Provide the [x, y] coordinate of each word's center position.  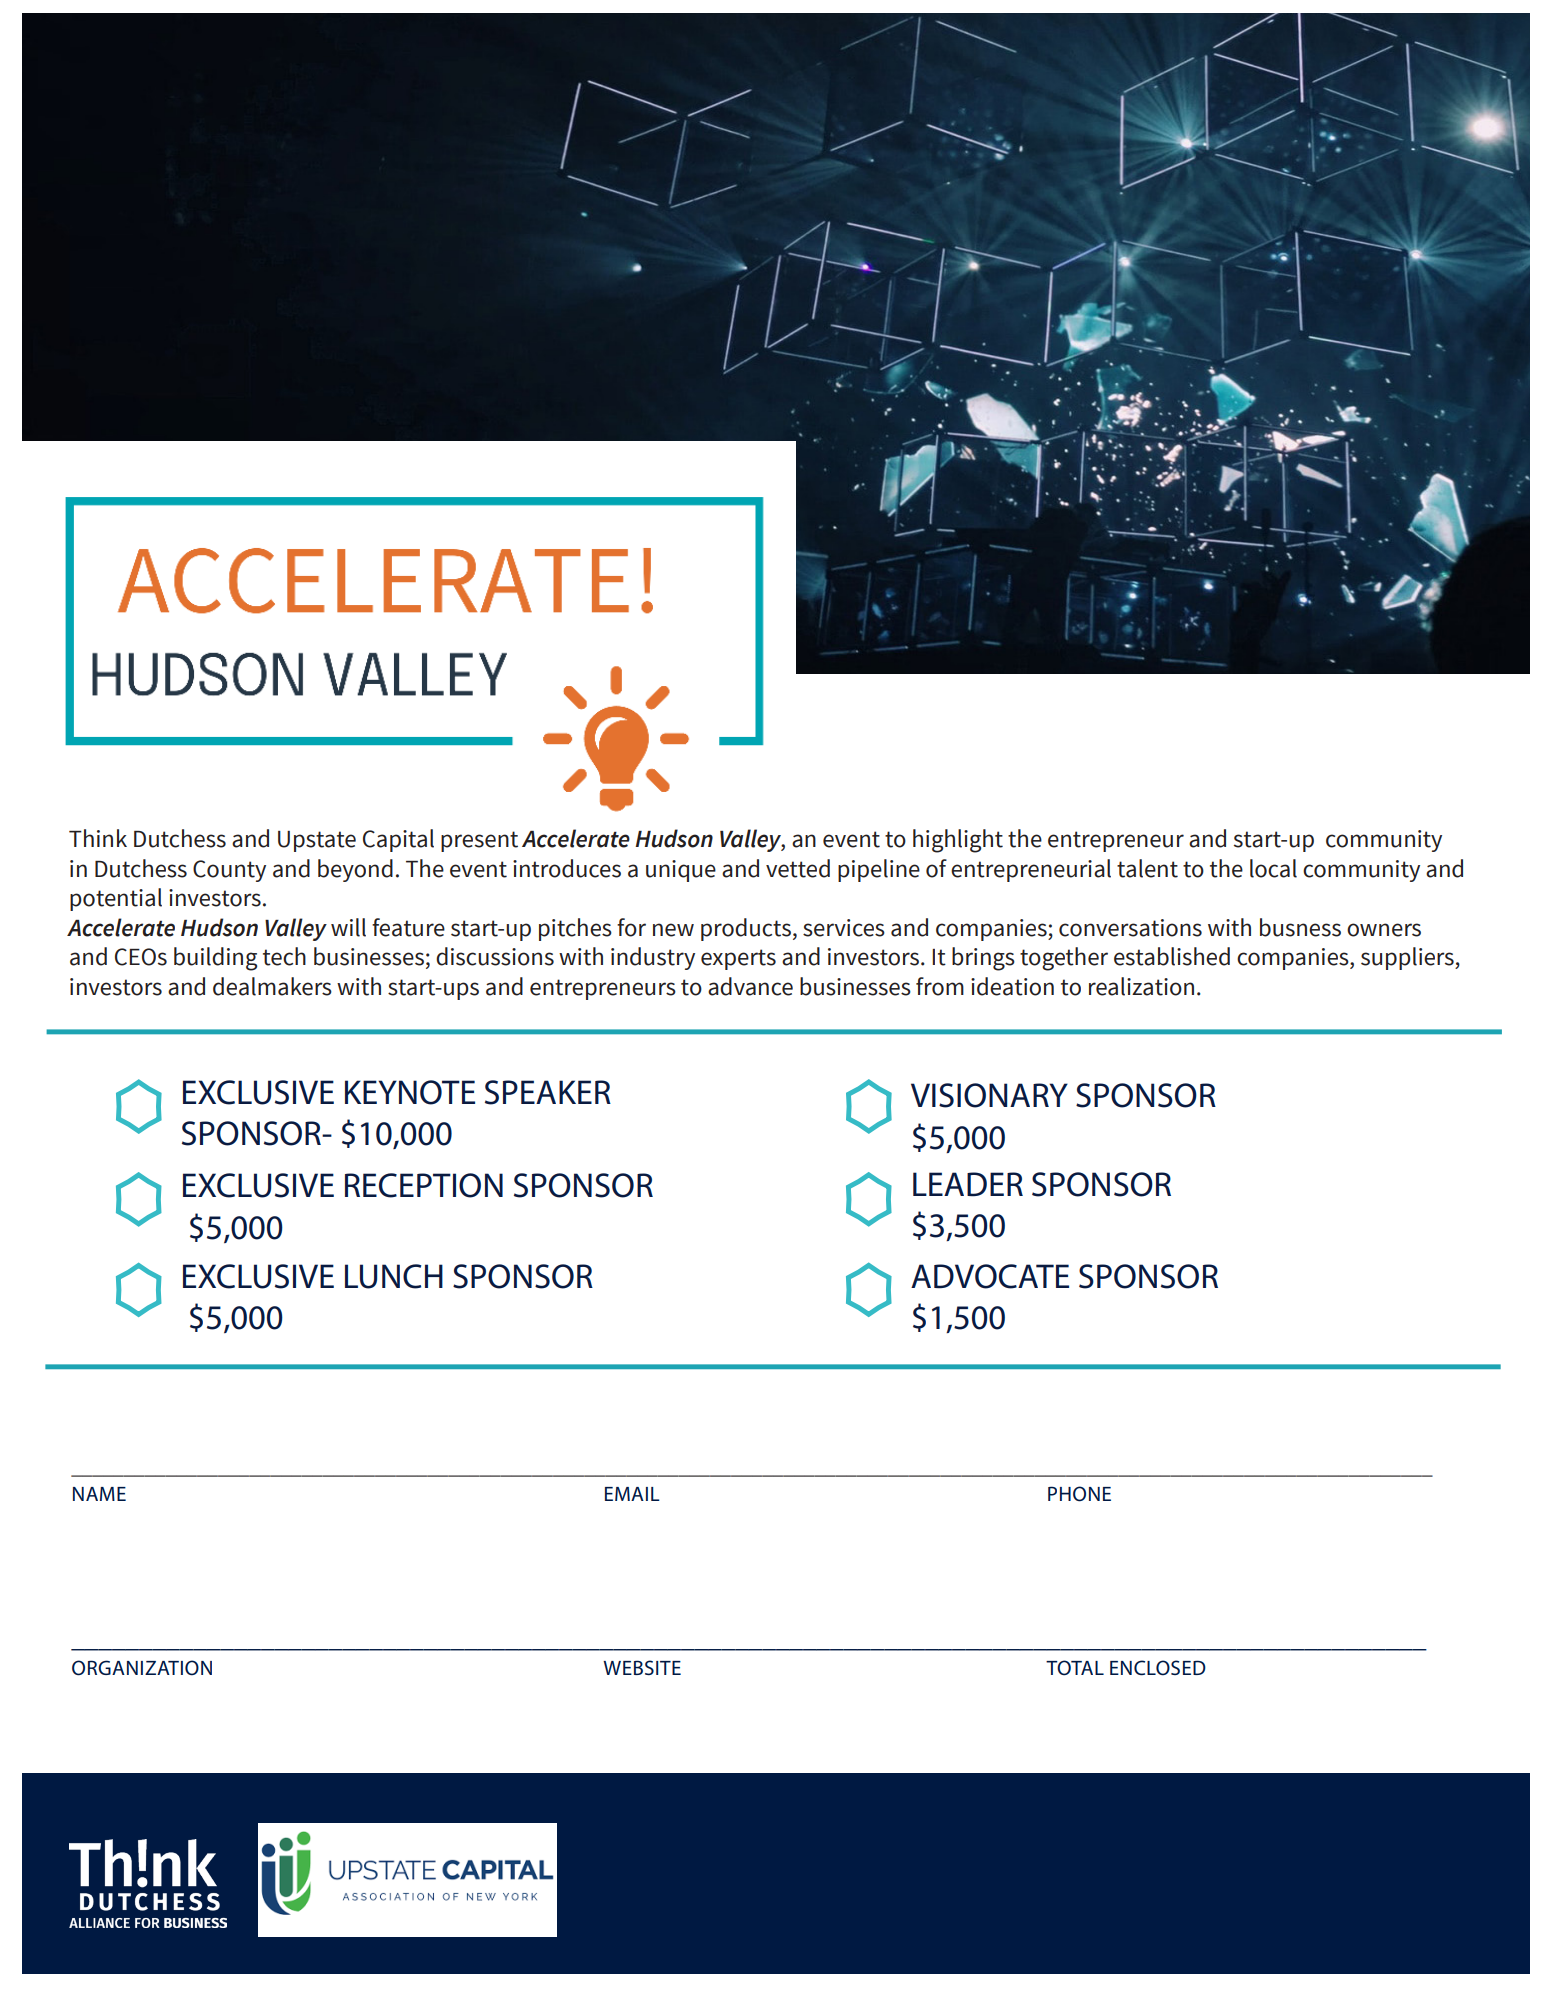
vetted [798, 868]
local [1273, 868]
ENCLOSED [1158, 1668]
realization [1141, 986]
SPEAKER [548, 1092]
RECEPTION [424, 1185]
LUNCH [394, 1276]
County [229, 871]
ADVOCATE [990, 1276]
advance [750, 986]
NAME [99, 1494]
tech [284, 956]
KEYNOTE [410, 1092]
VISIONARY [989, 1095]
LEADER [968, 1184]
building [215, 959]
